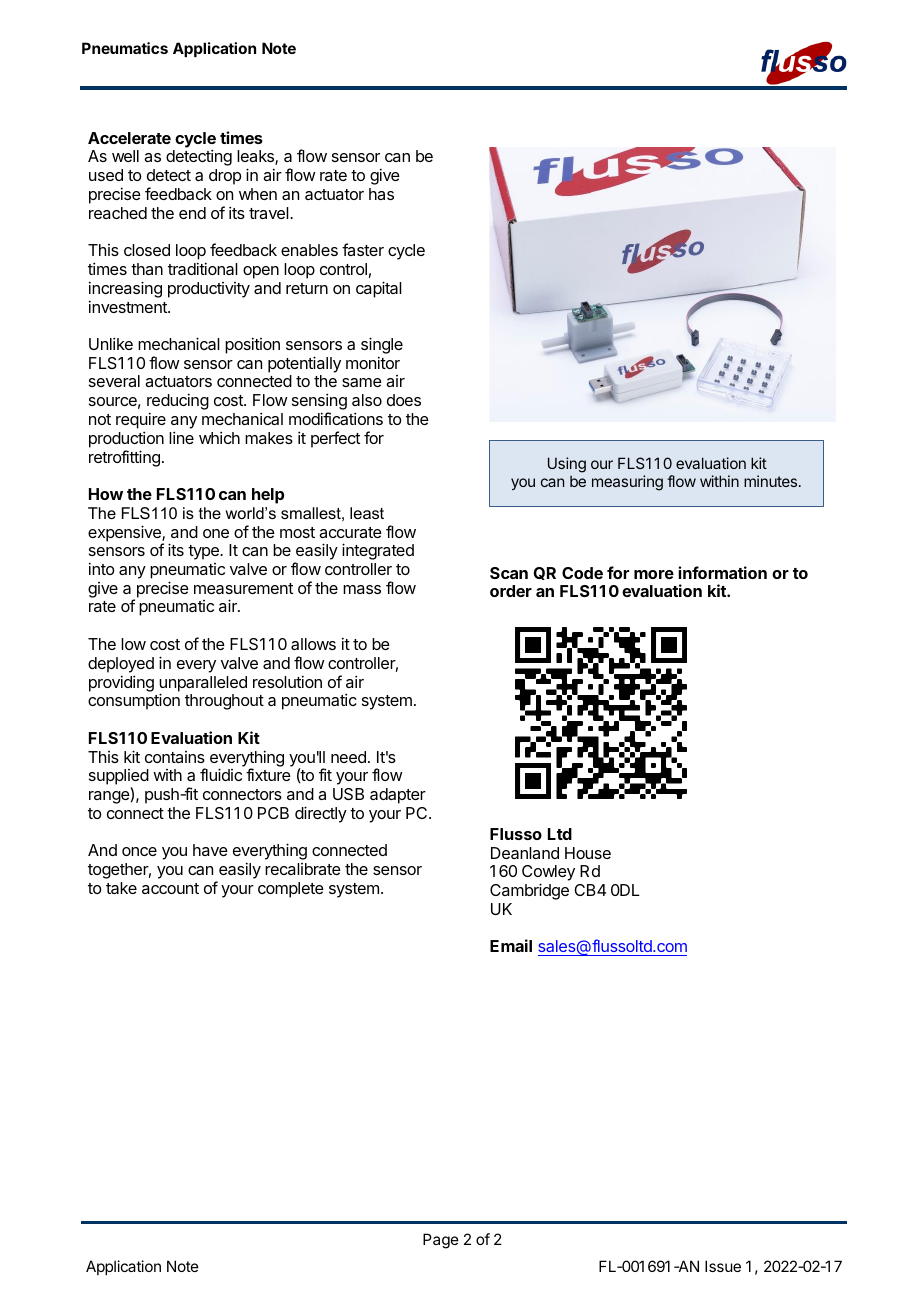  What do you see at coordinates (441, 1241) in the screenshot?
I see `Page` at bounding box center [441, 1241].
